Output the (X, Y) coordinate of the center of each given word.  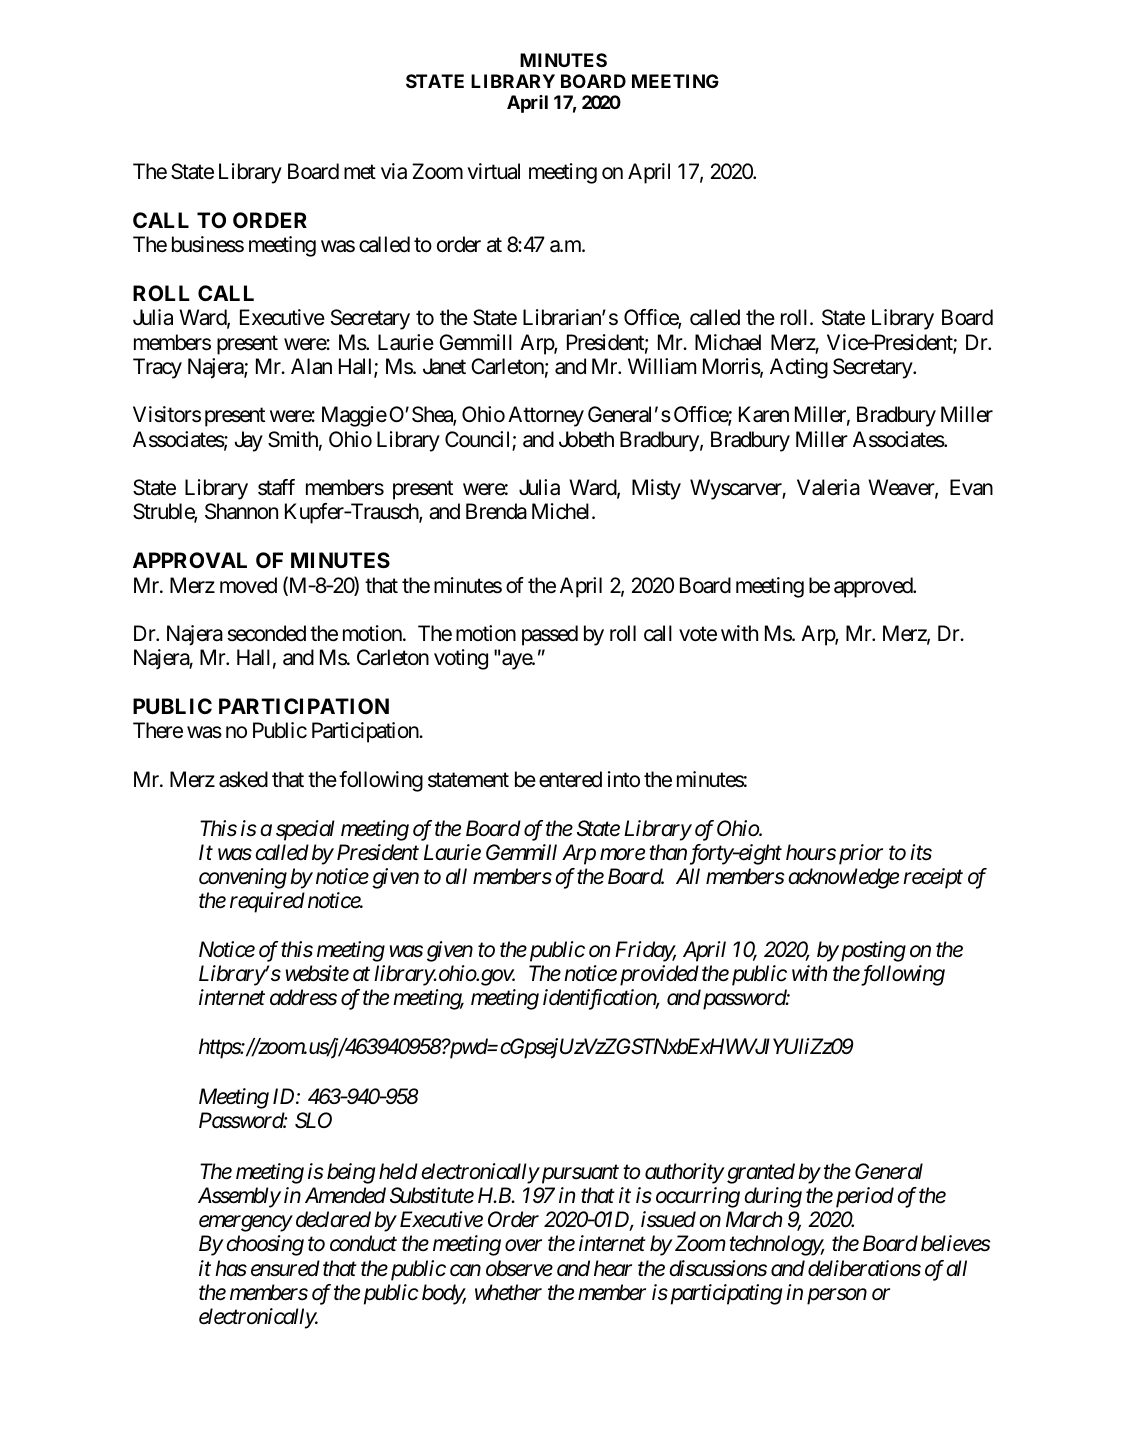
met (360, 172)
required (267, 902)
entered (570, 779)
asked (243, 779)
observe (519, 1268)
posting (872, 951)
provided (659, 975)
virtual (493, 171)
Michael (728, 342)
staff (276, 487)
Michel (562, 511)
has (231, 1268)
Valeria (828, 487)
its (921, 852)
